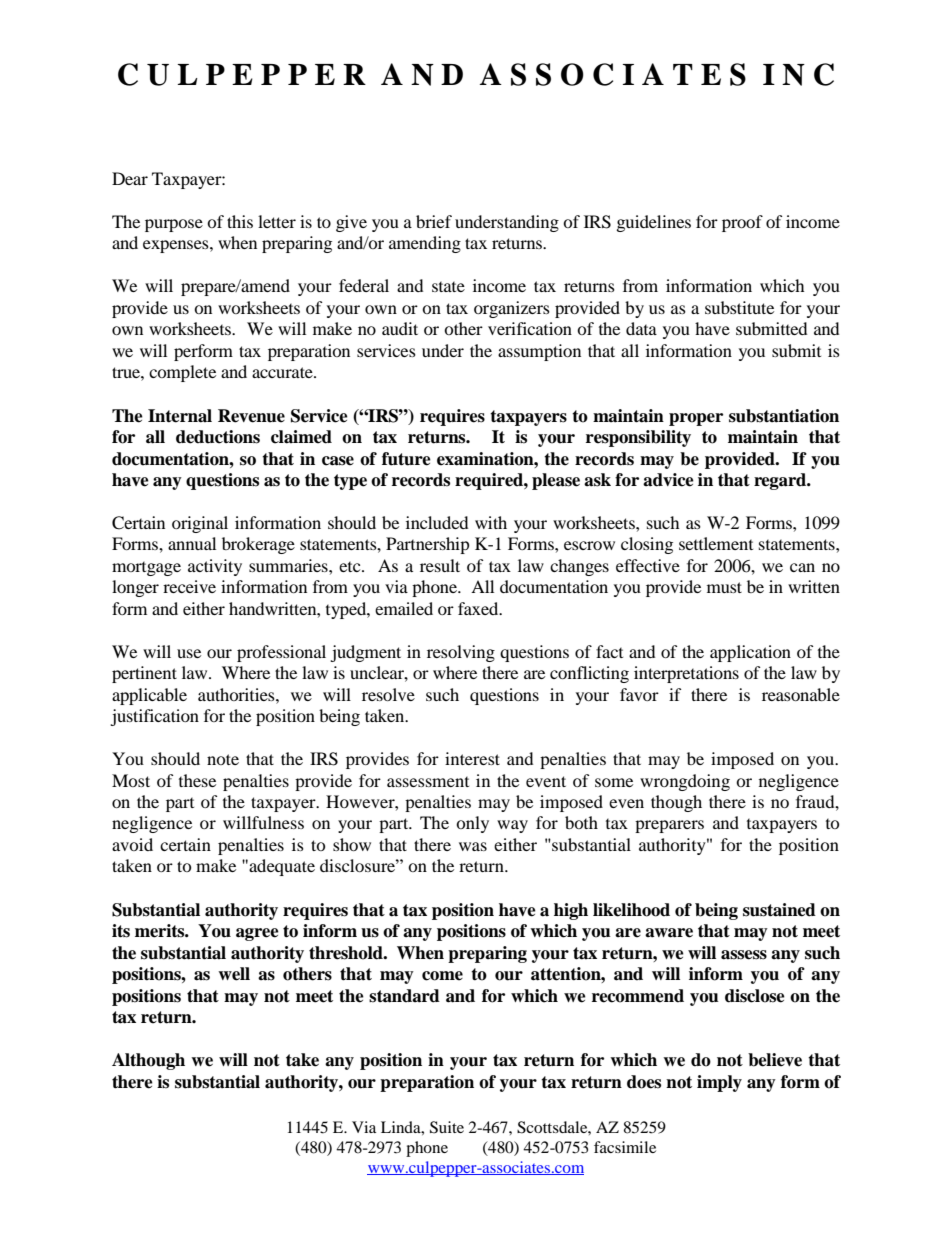 This image has width=952, height=1233. What do you see at coordinates (434, 221) in the image?
I see `brief` at bounding box center [434, 221].
